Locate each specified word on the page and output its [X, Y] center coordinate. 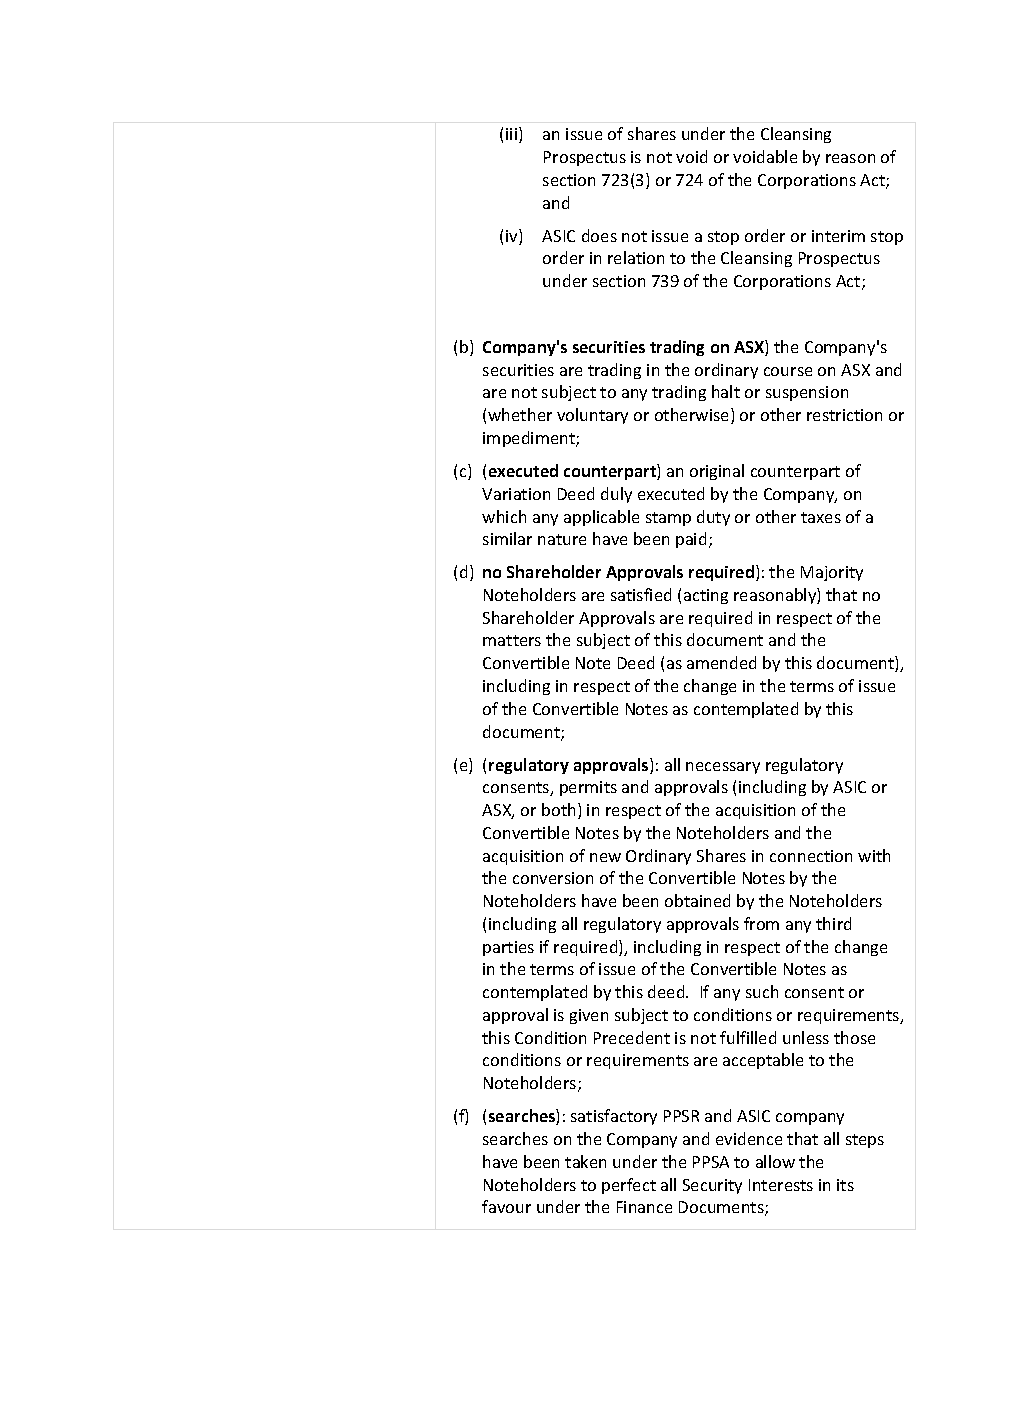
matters [512, 640]
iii [513, 135]
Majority [832, 573]
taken [585, 1161]
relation [636, 257]
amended [721, 662]
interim [838, 236]
